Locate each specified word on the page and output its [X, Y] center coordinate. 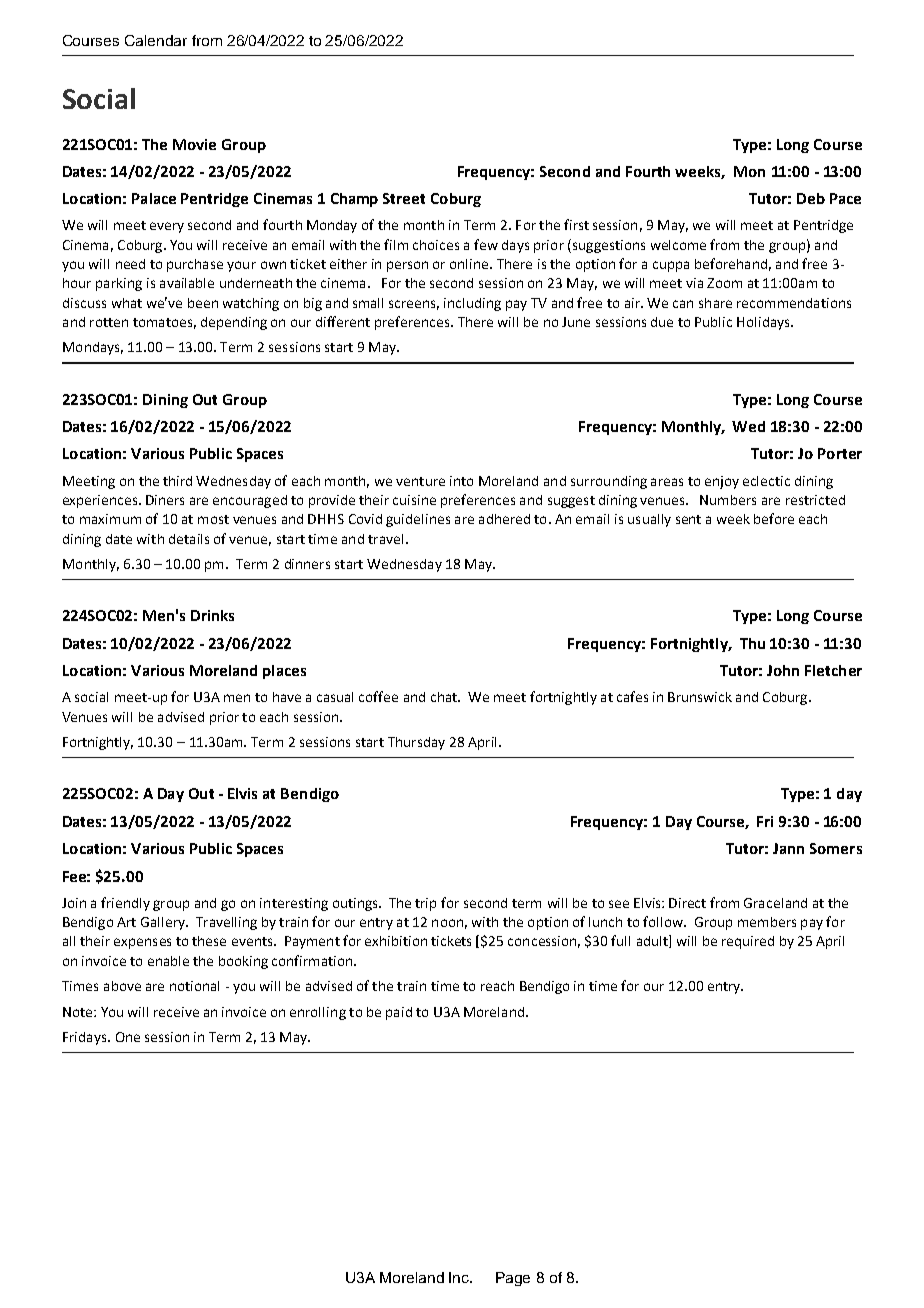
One [128, 1037]
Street [404, 198]
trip [425, 904]
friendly [125, 904]
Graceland [775, 903]
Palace [154, 198]
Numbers [728, 500]
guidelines [418, 520]
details [189, 539]
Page [513, 1279]
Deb [811, 198]
